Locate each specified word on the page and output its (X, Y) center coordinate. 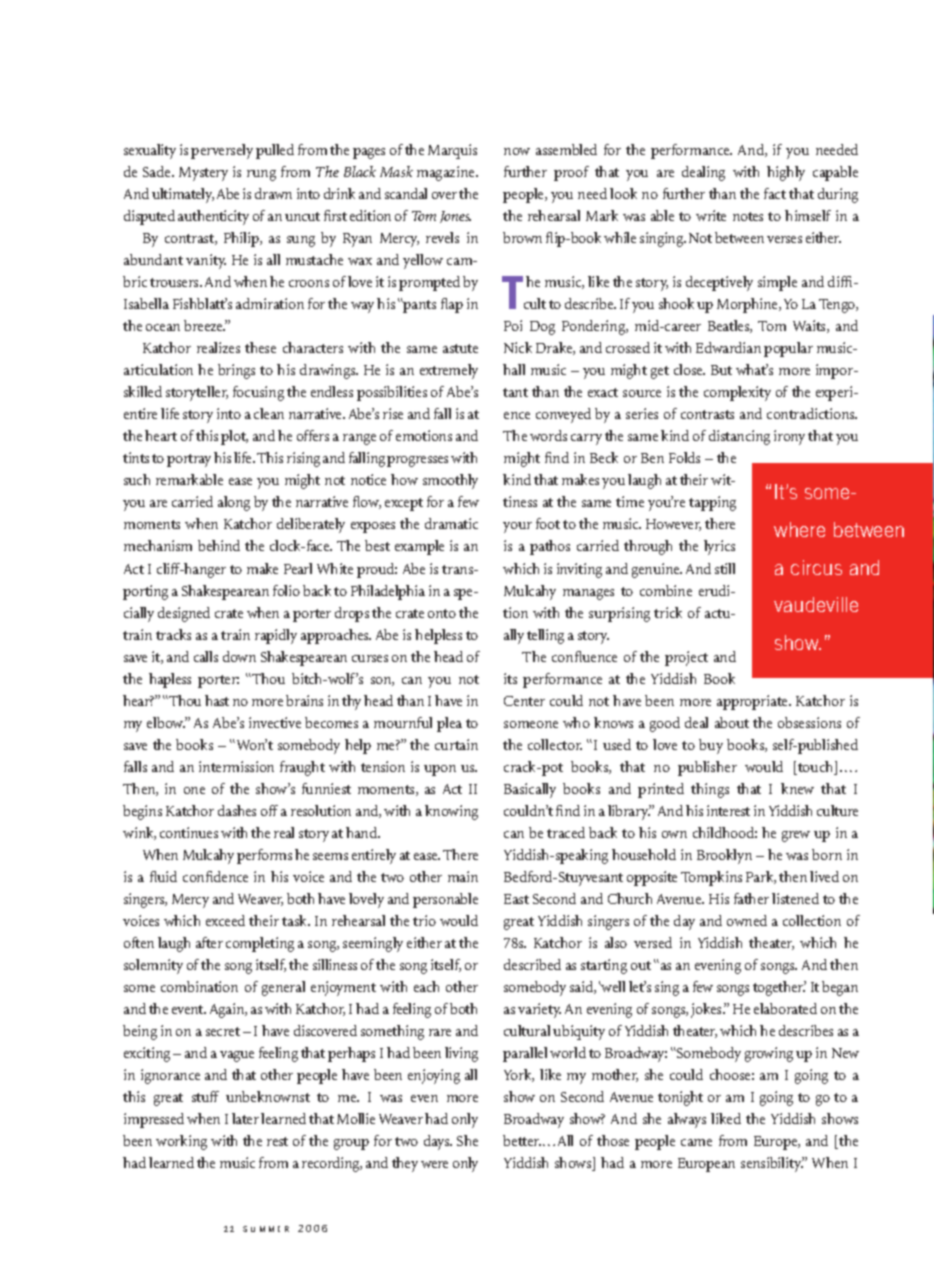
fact (775, 193)
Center (524, 701)
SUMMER (266, 1229)
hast (217, 700)
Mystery (203, 174)
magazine (447, 173)
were (434, 1164)
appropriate (754, 702)
